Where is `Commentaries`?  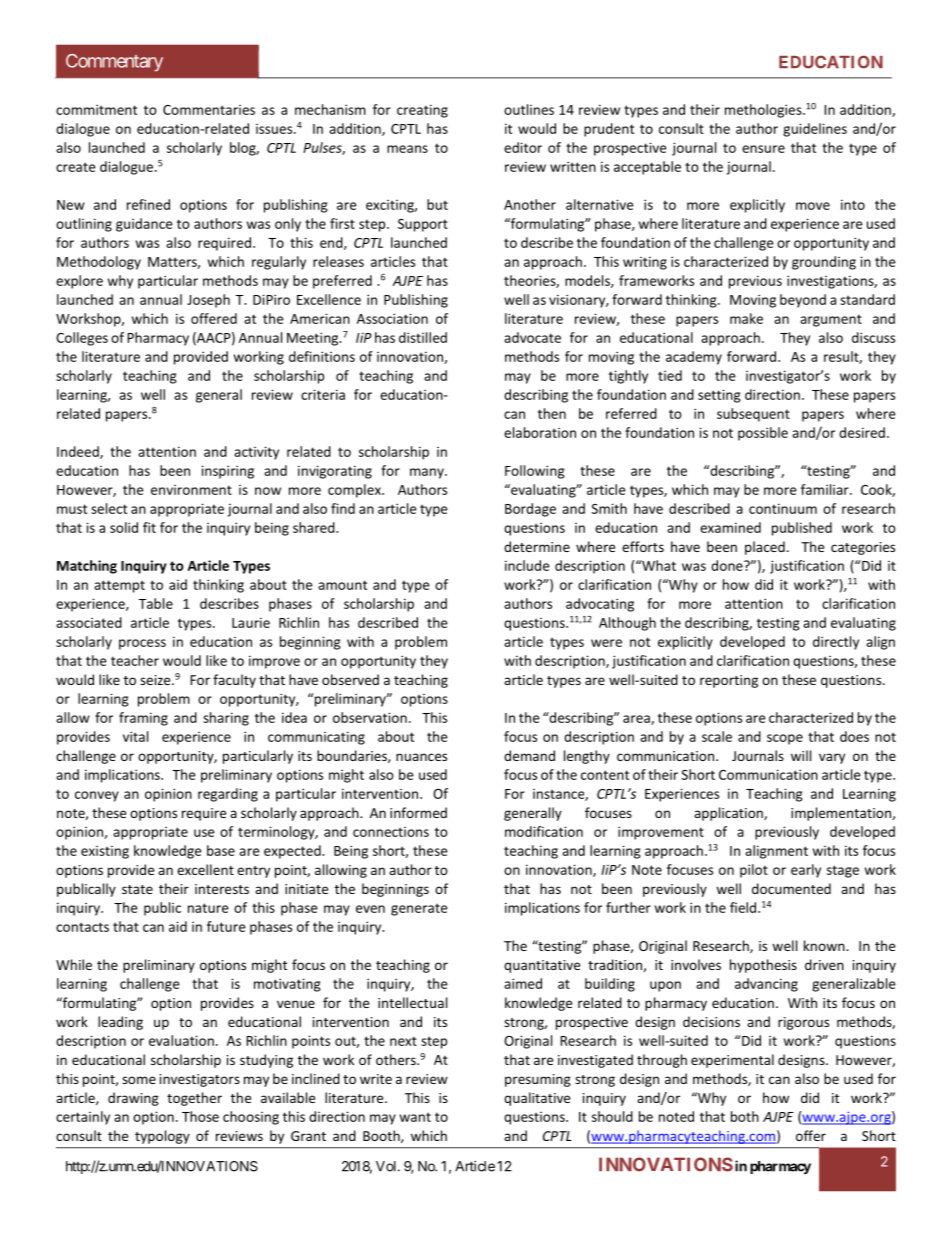 Commentaries is located at coordinates (209, 110).
